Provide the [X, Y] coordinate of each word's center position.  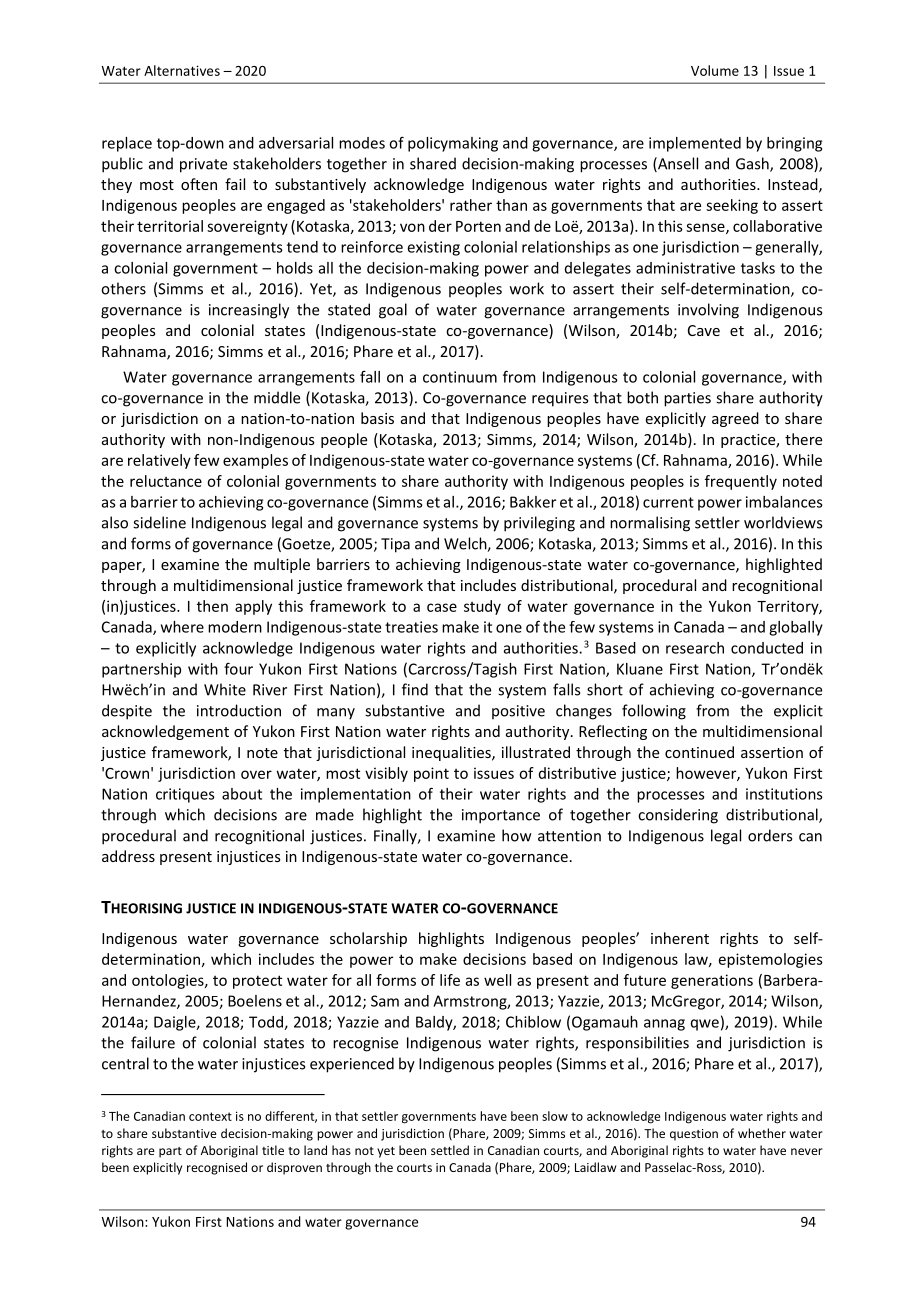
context [210, 1116]
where [182, 627]
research [695, 648]
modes [362, 143]
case [442, 607]
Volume [715, 70]
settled [450, 1150]
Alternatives [182, 70]
